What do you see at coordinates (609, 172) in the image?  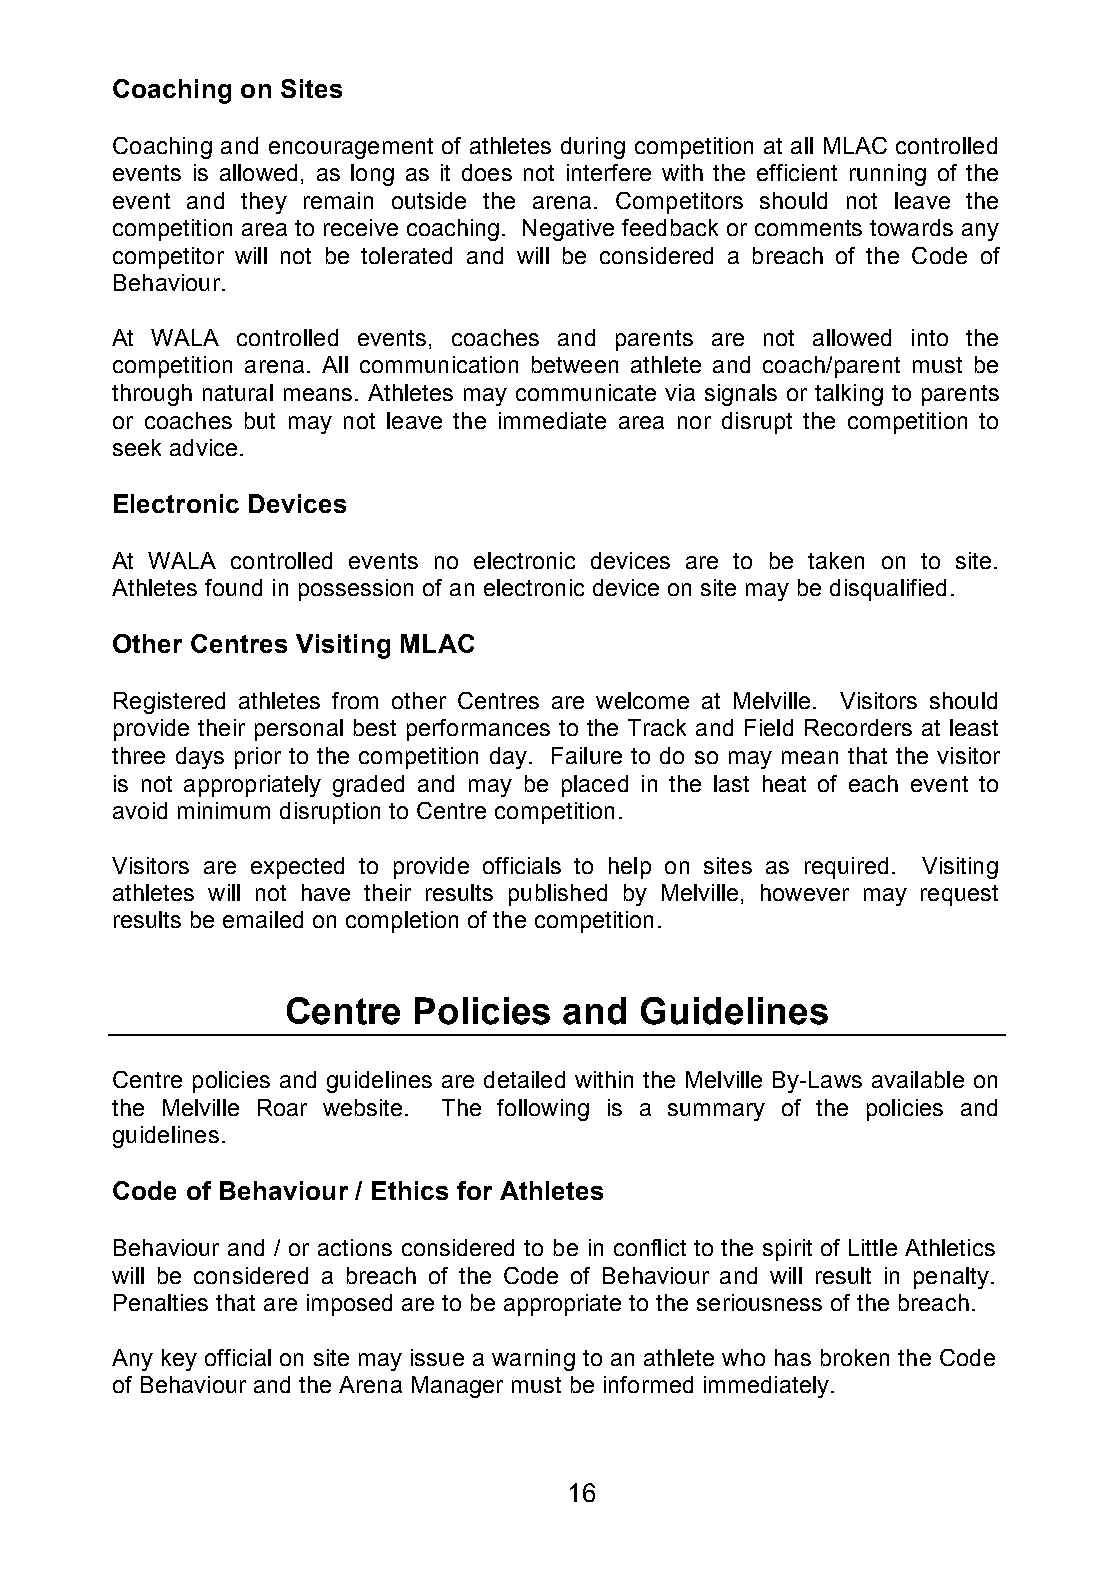 I see `interfere` at bounding box center [609, 172].
